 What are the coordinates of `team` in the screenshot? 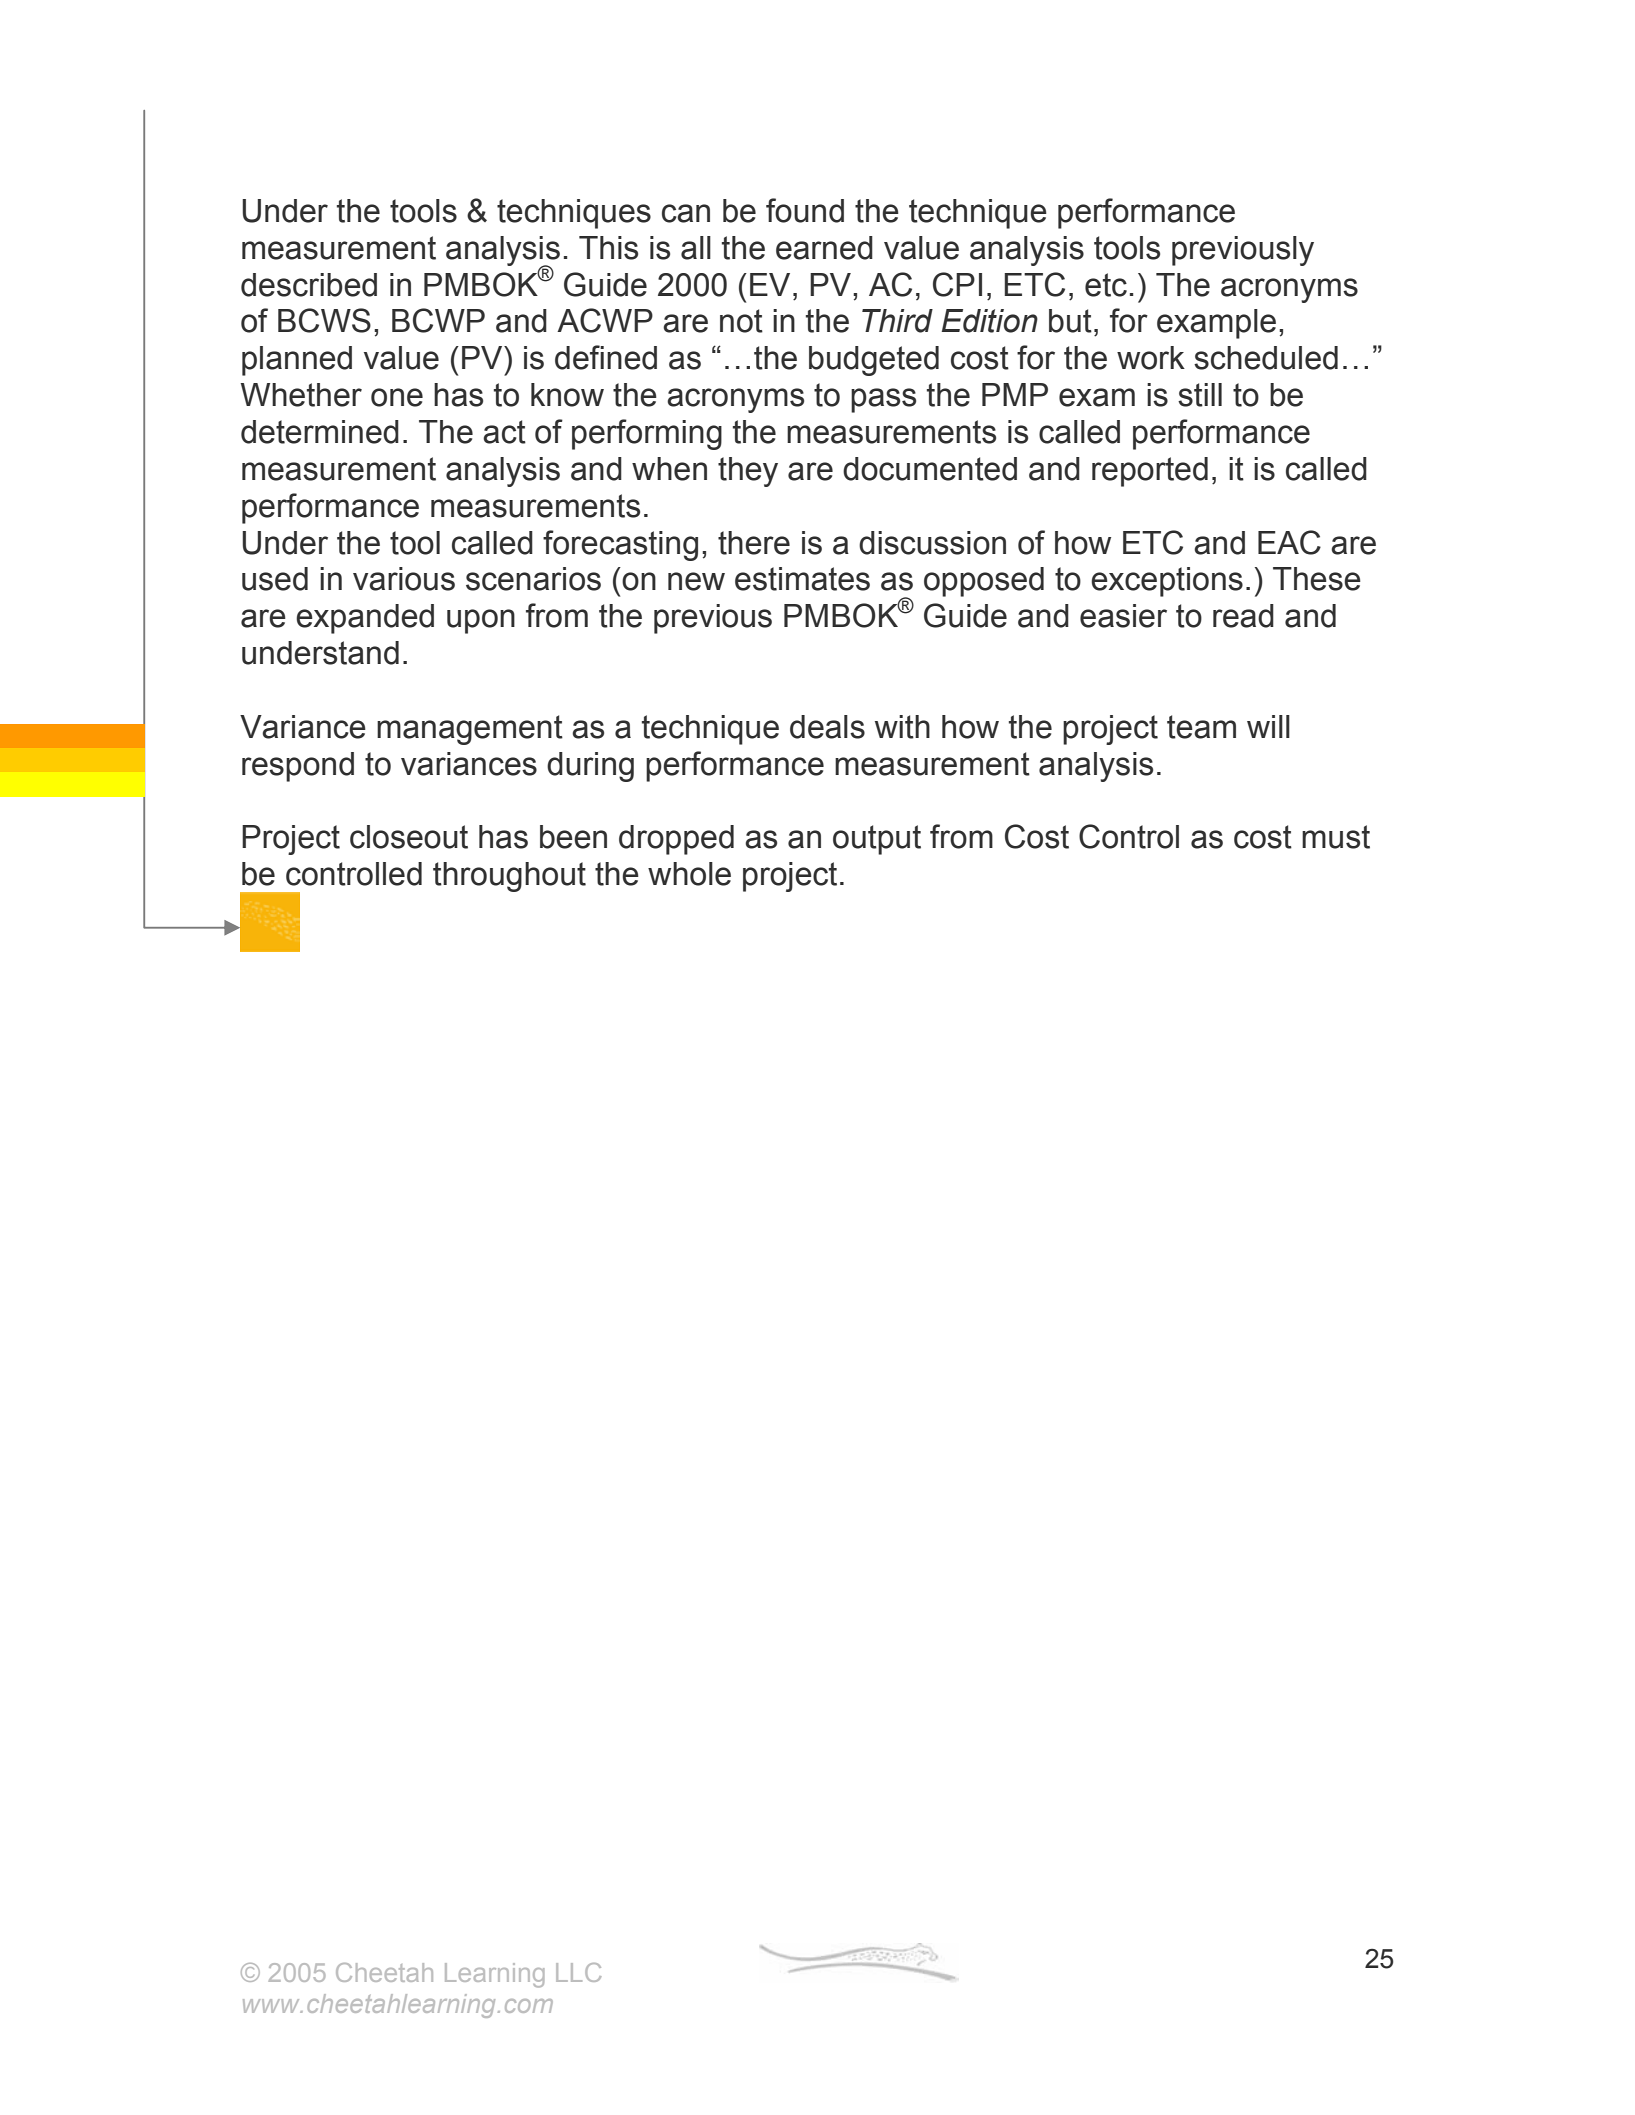 It's located at (1201, 727).
